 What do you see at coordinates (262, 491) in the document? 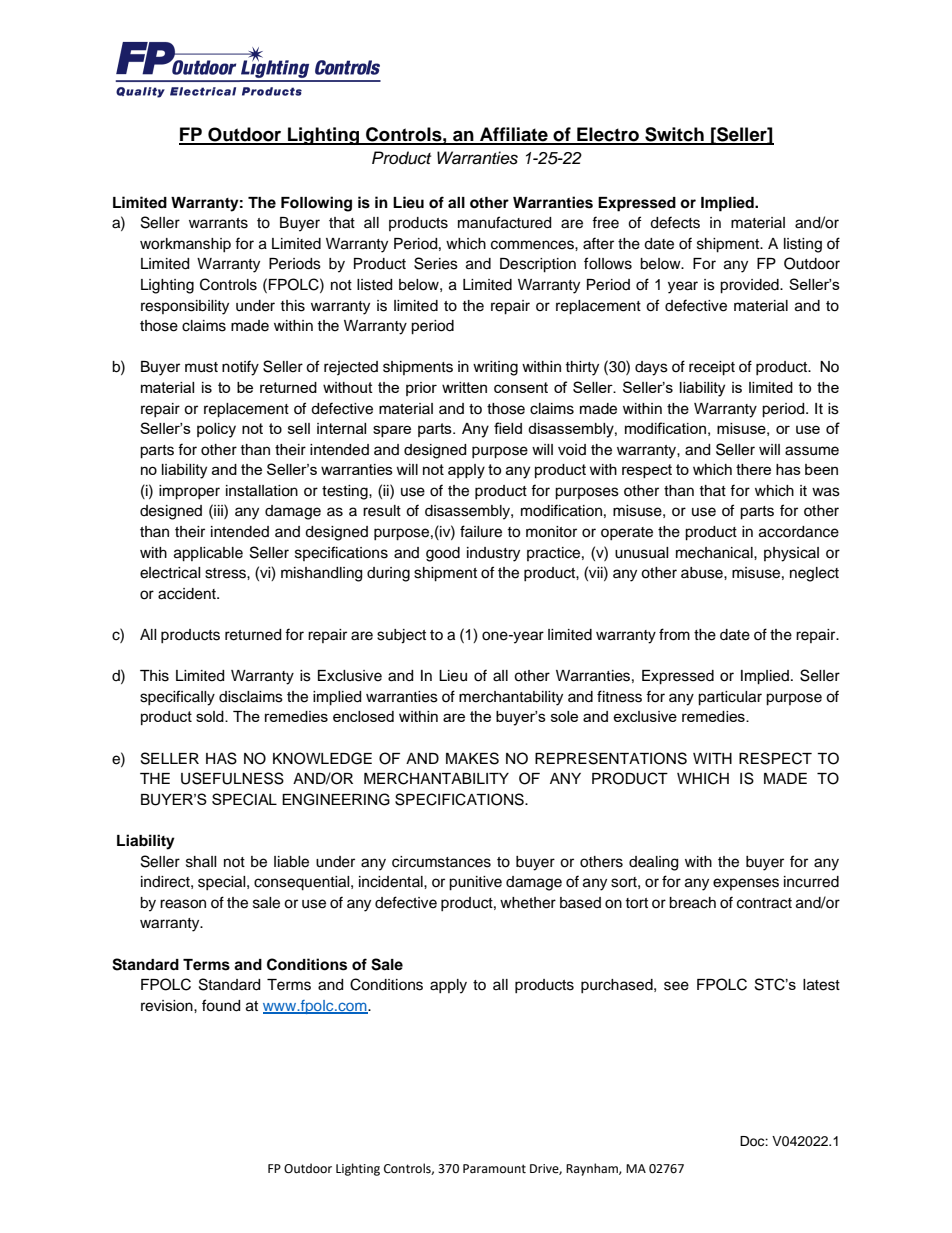
I see `installation` at bounding box center [262, 491].
